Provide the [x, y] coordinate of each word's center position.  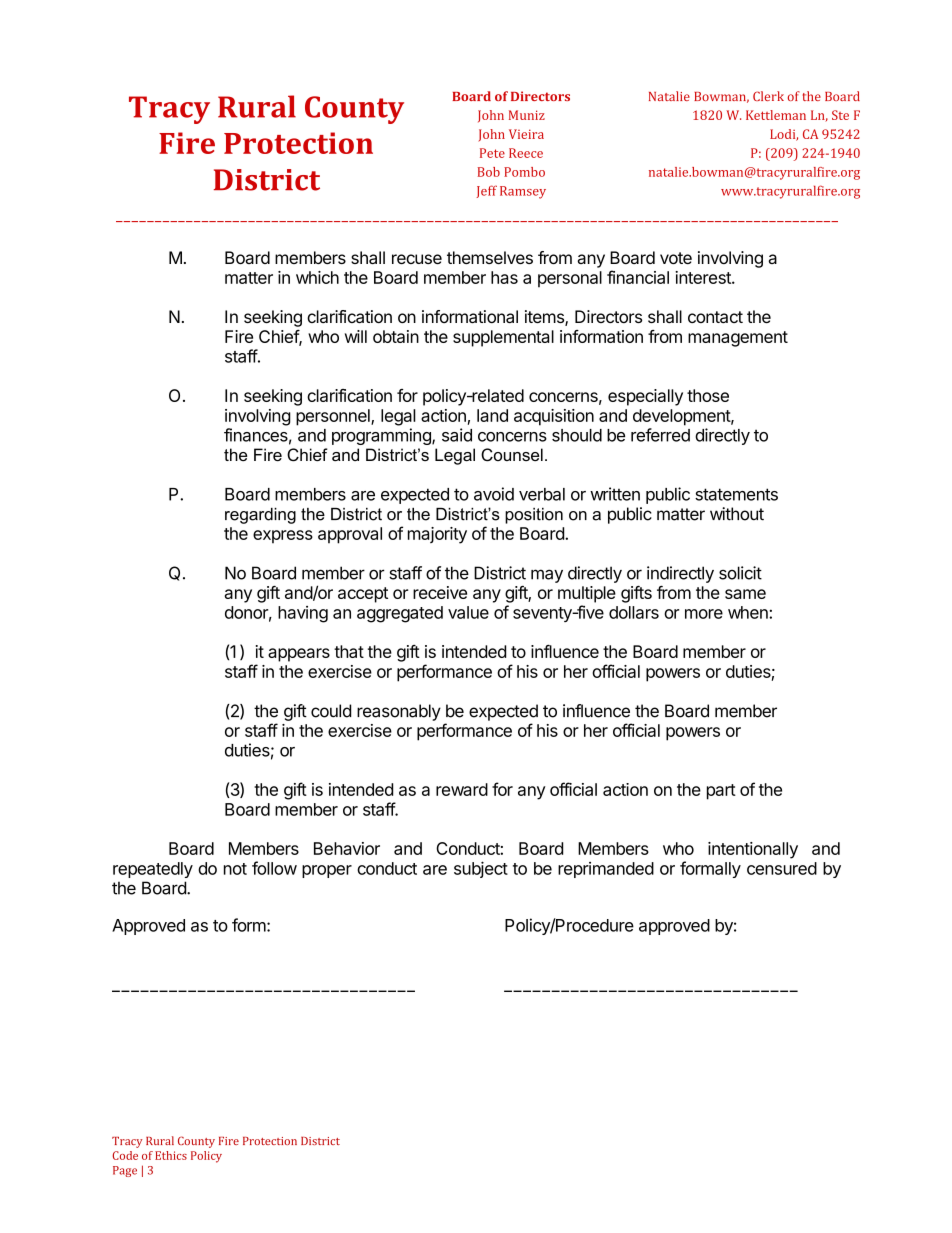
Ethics [171, 1155]
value [468, 612]
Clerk [768, 96]
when [749, 612]
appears [299, 655]
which [317, 277]
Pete [492, 153]
